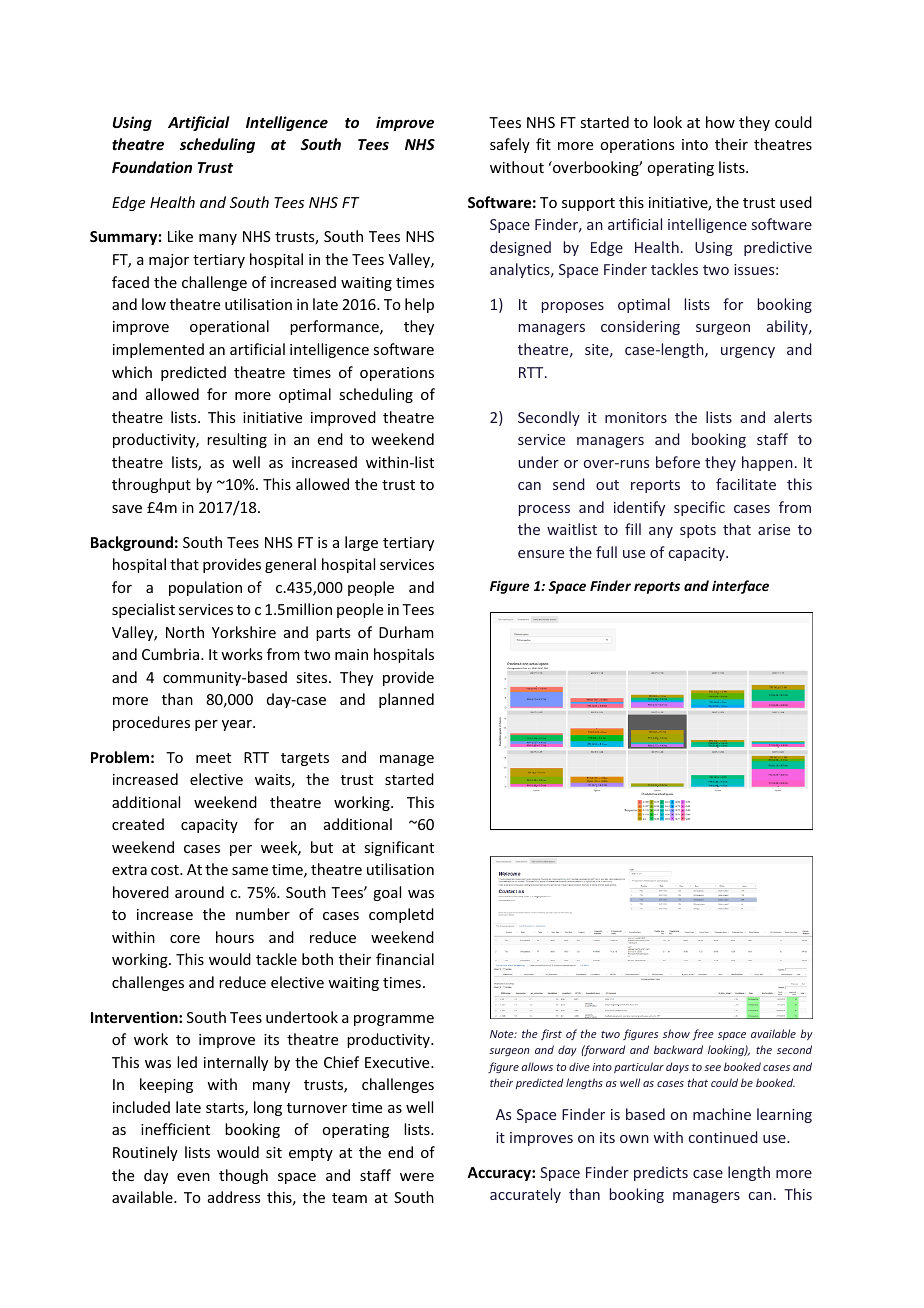 This screenshot has width=924, height=1308. I want to click on Cumbria, so click(172, 654).
